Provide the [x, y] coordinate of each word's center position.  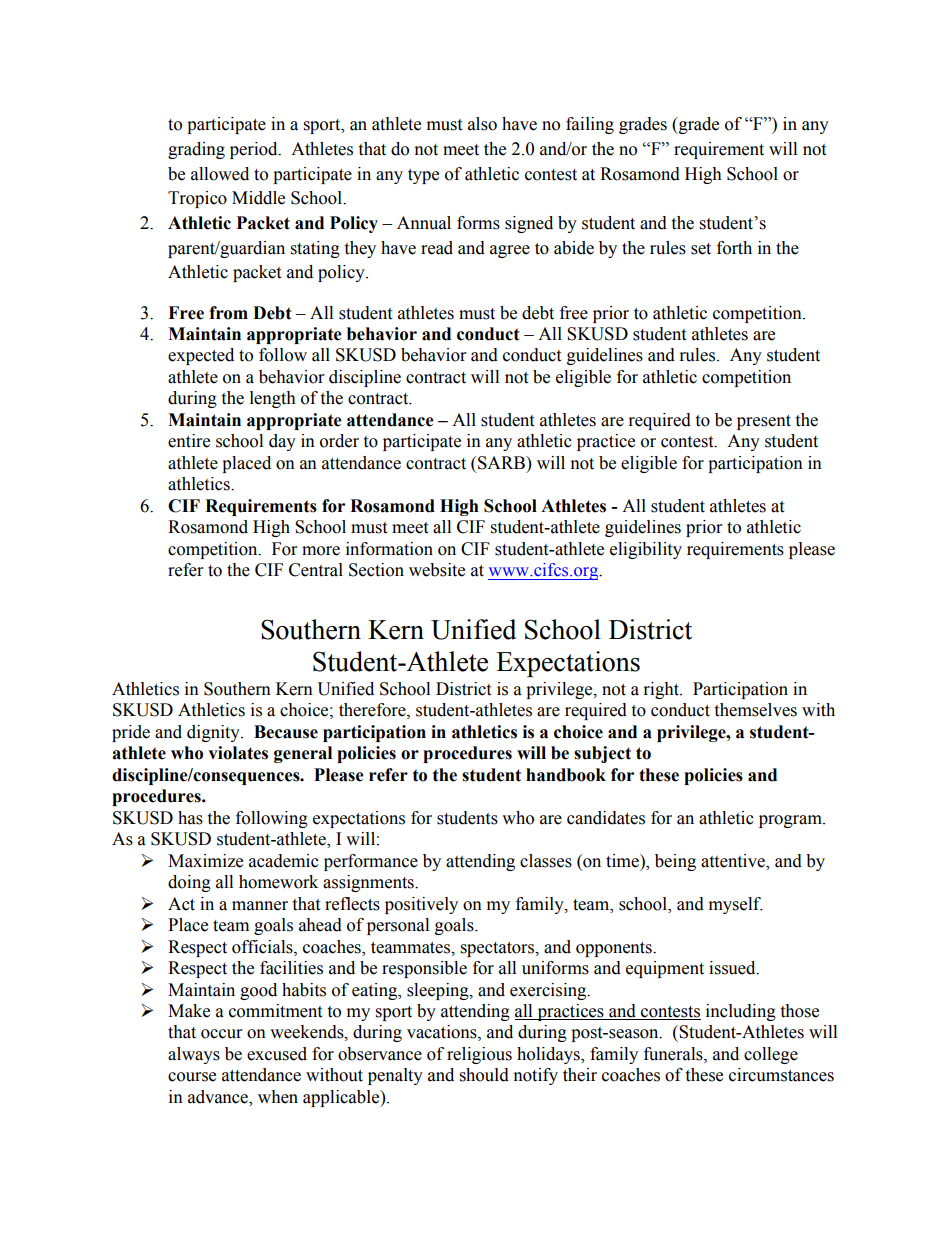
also [482, 124]
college [771, 1055]
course [192, 1077]
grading [196, 150]
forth [734, 248]
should [484, 1075]
